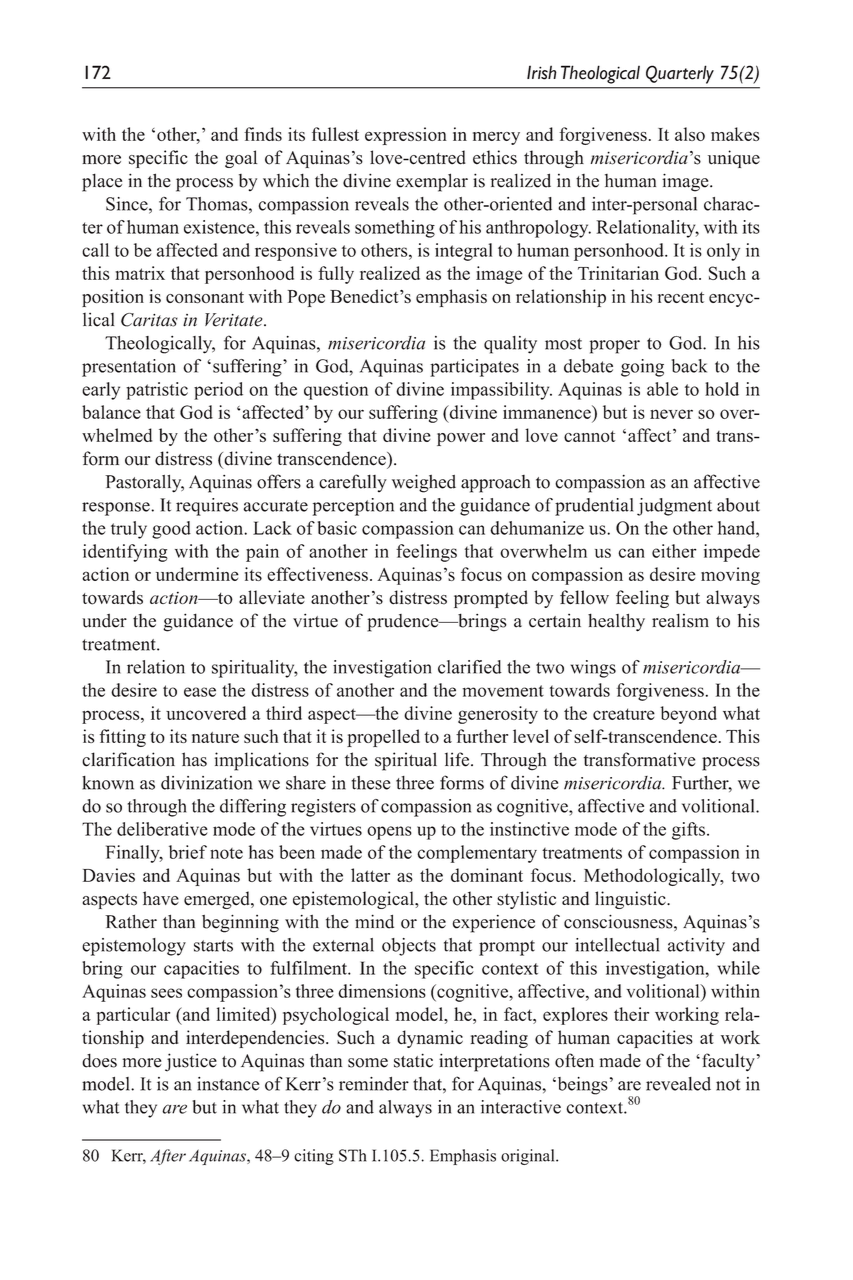  I want to click on linguistic, so click(631, 900).
